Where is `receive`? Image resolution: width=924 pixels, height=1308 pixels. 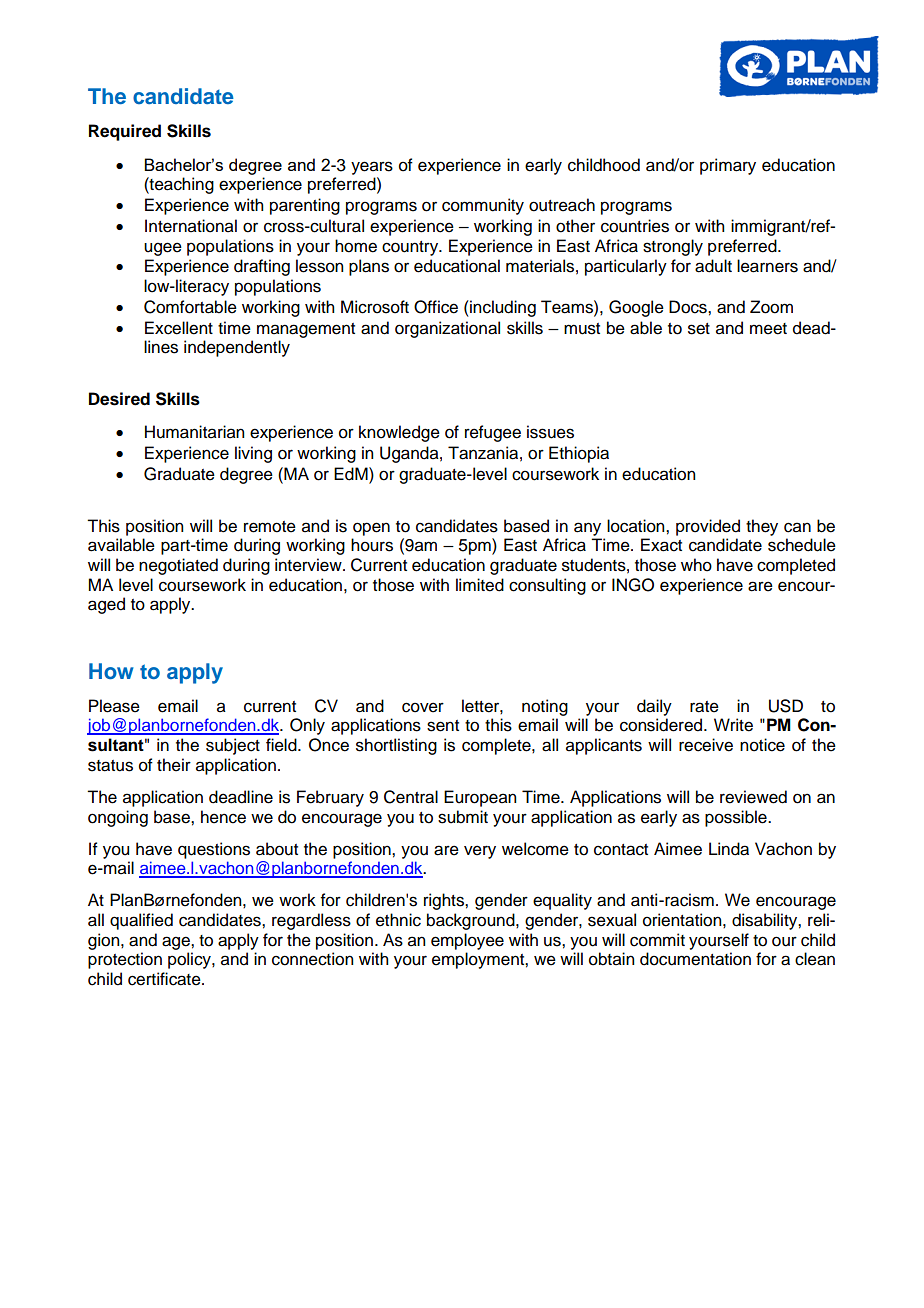 receive is located at coordinates (706, 745).
